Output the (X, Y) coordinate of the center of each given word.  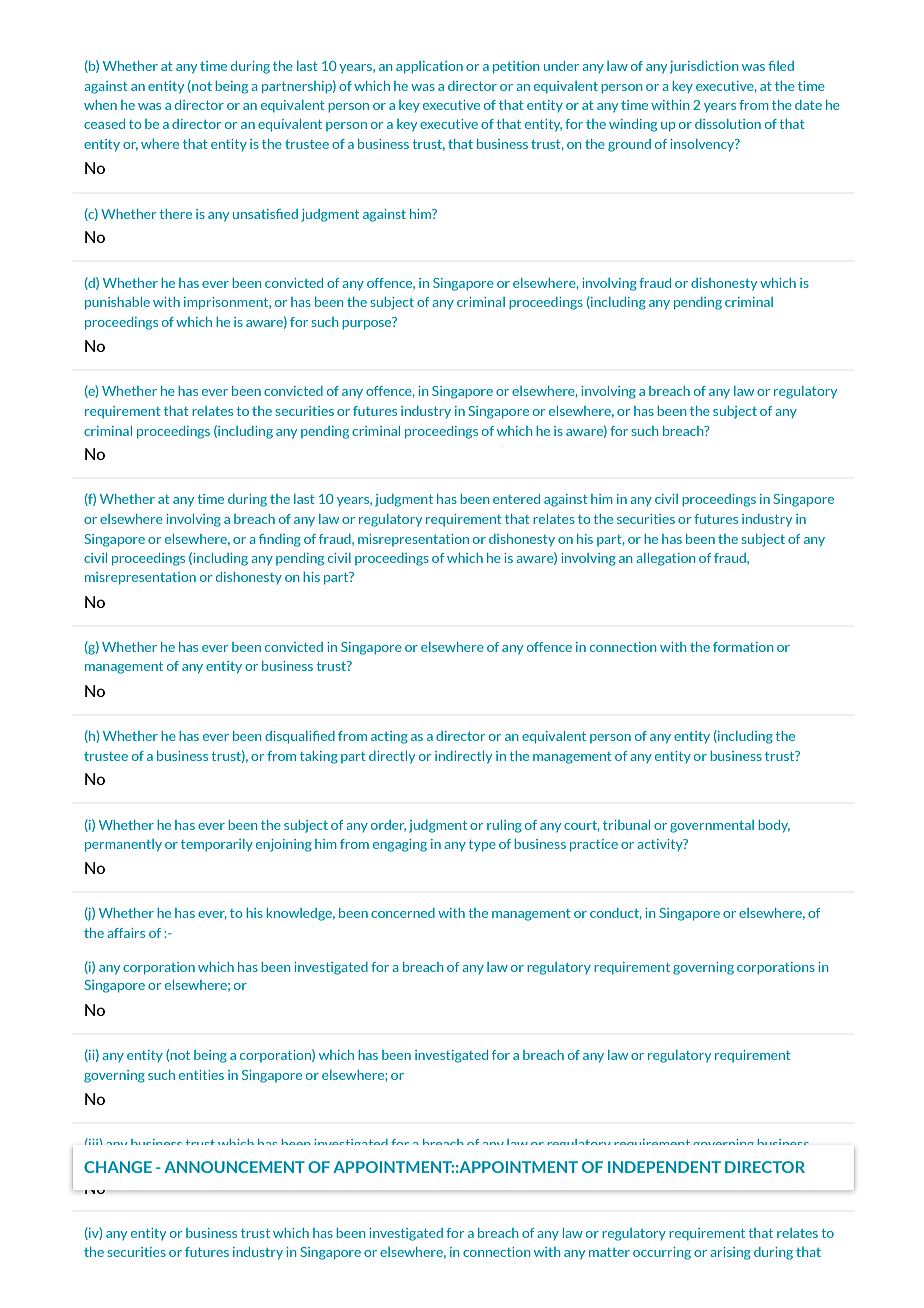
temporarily (217, 845)
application (429, 67)
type (482, 846)
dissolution (728, 124)
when (100, 105)
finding (280, 540)
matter (609, 1252)
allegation (665, 559)
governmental (712, 826)
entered (516, 499)
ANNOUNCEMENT (234, 1167)
